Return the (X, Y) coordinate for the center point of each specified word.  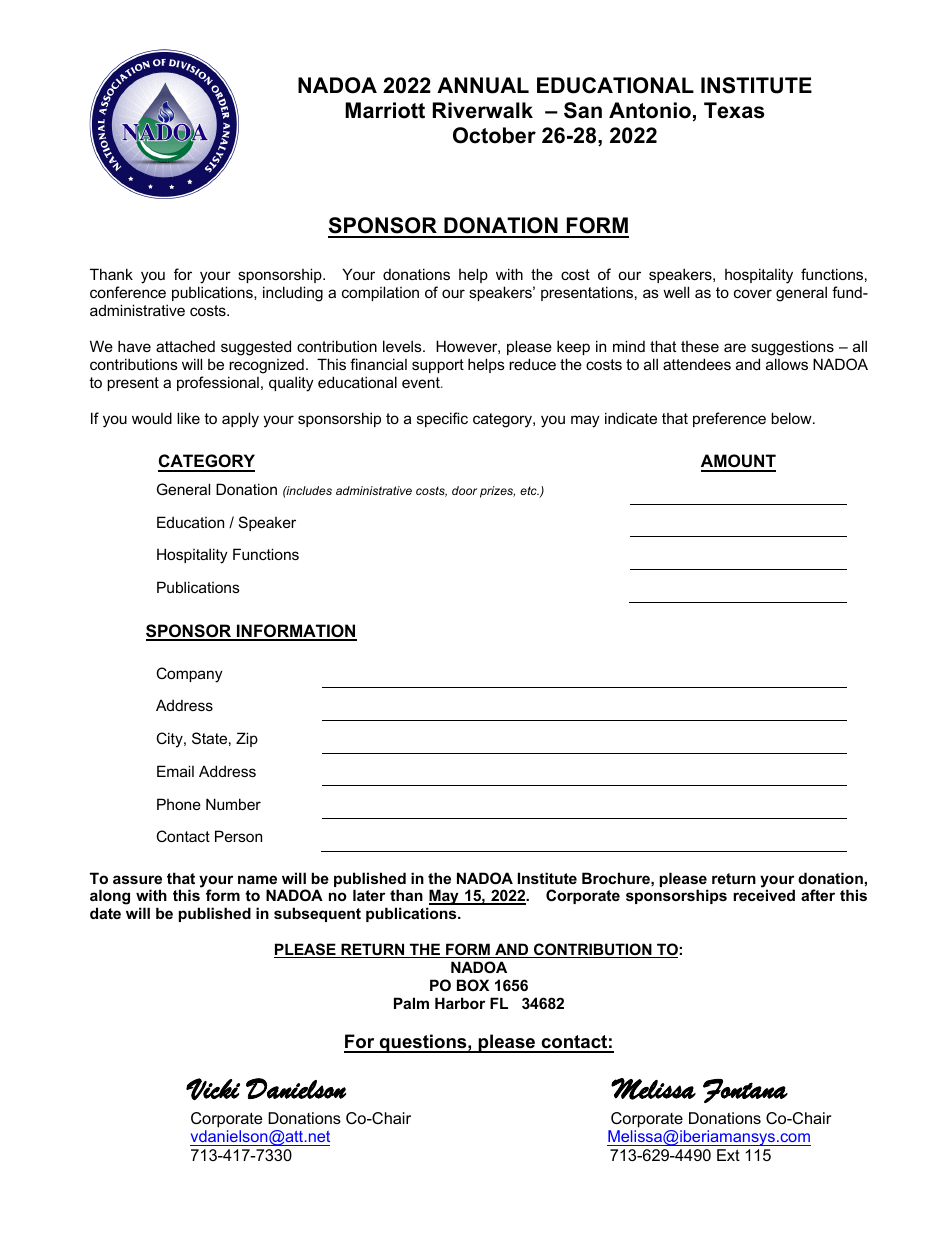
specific (442, 419)
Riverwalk (483, 110)
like (188, 418)
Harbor (460, 1003)
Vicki (213, 1089)
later (369, 895)
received (764, 895)
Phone (179, 804)
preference (729, 419)
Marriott (385, 110)
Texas (734, 110)
